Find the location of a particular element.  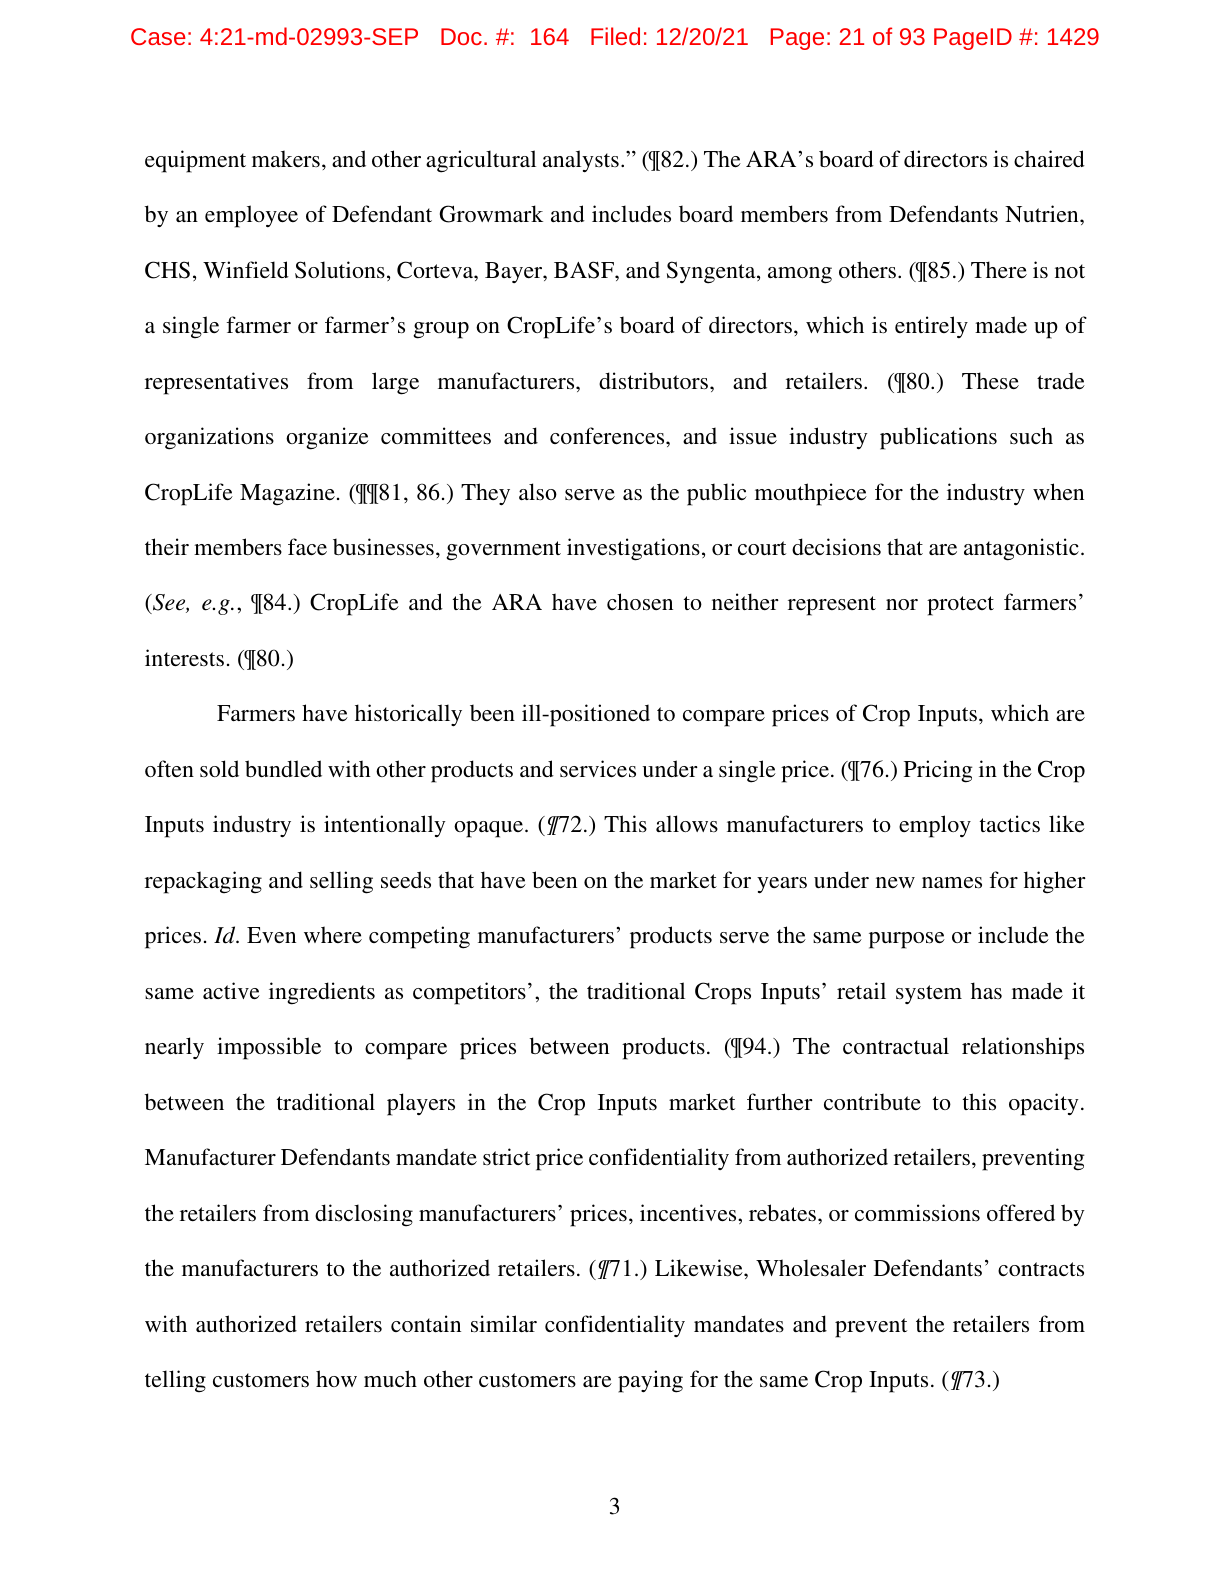

These is located at coordinates (990, 380).
